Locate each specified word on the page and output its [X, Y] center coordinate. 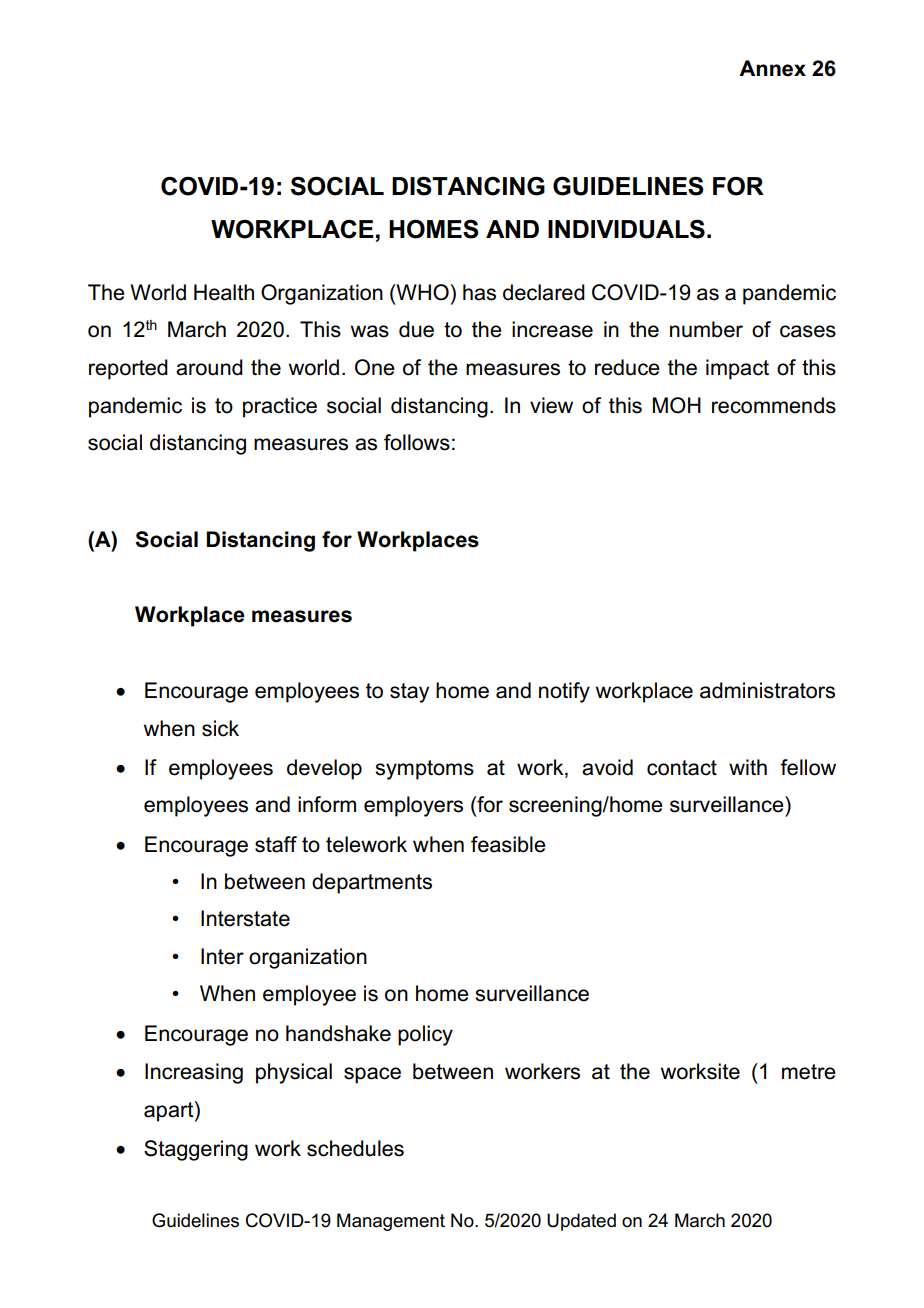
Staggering [196, 1150]
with [748, 767]
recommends [774, 405]
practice [280, 407]
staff [276, 844]
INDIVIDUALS [626, 229]
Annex [772, 68]
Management [391, 1222]
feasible [508, 844]
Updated [581, 1222]
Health [224, 292]
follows [417, 442]
